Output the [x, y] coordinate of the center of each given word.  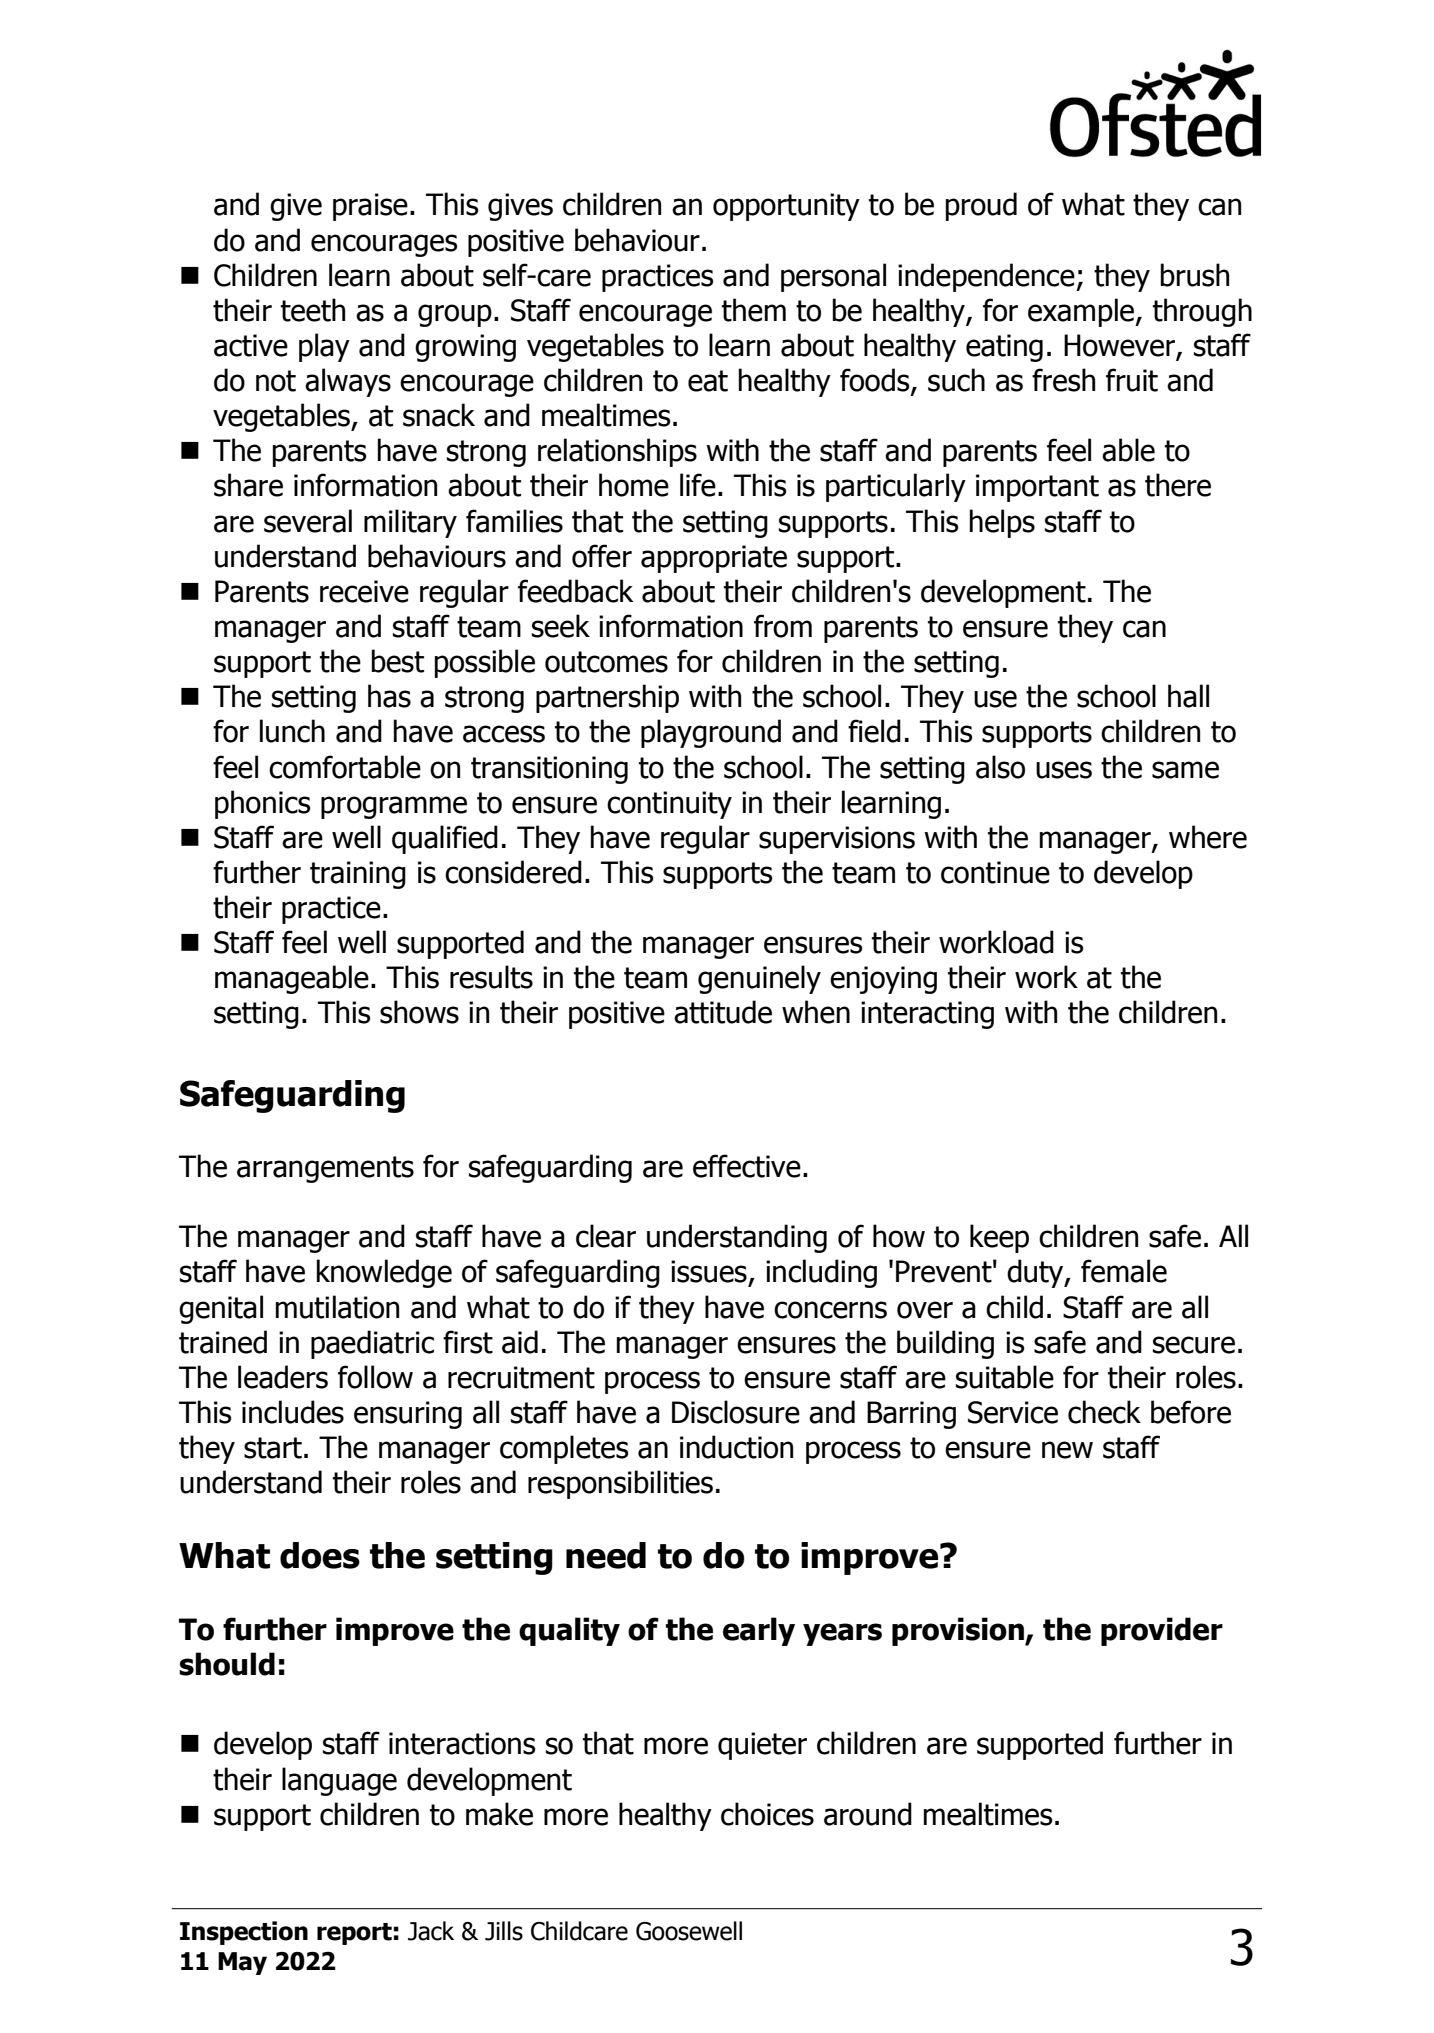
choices [767, 1814]
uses [1064, 770]
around [868, 1814]
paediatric [372, 1344]
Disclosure [736, 1412]
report [354, 1934]
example [1082, 312]
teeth [313, 310]
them [754, 310]
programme [394, 807]
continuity [669, 805]
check [1104, 1412]
